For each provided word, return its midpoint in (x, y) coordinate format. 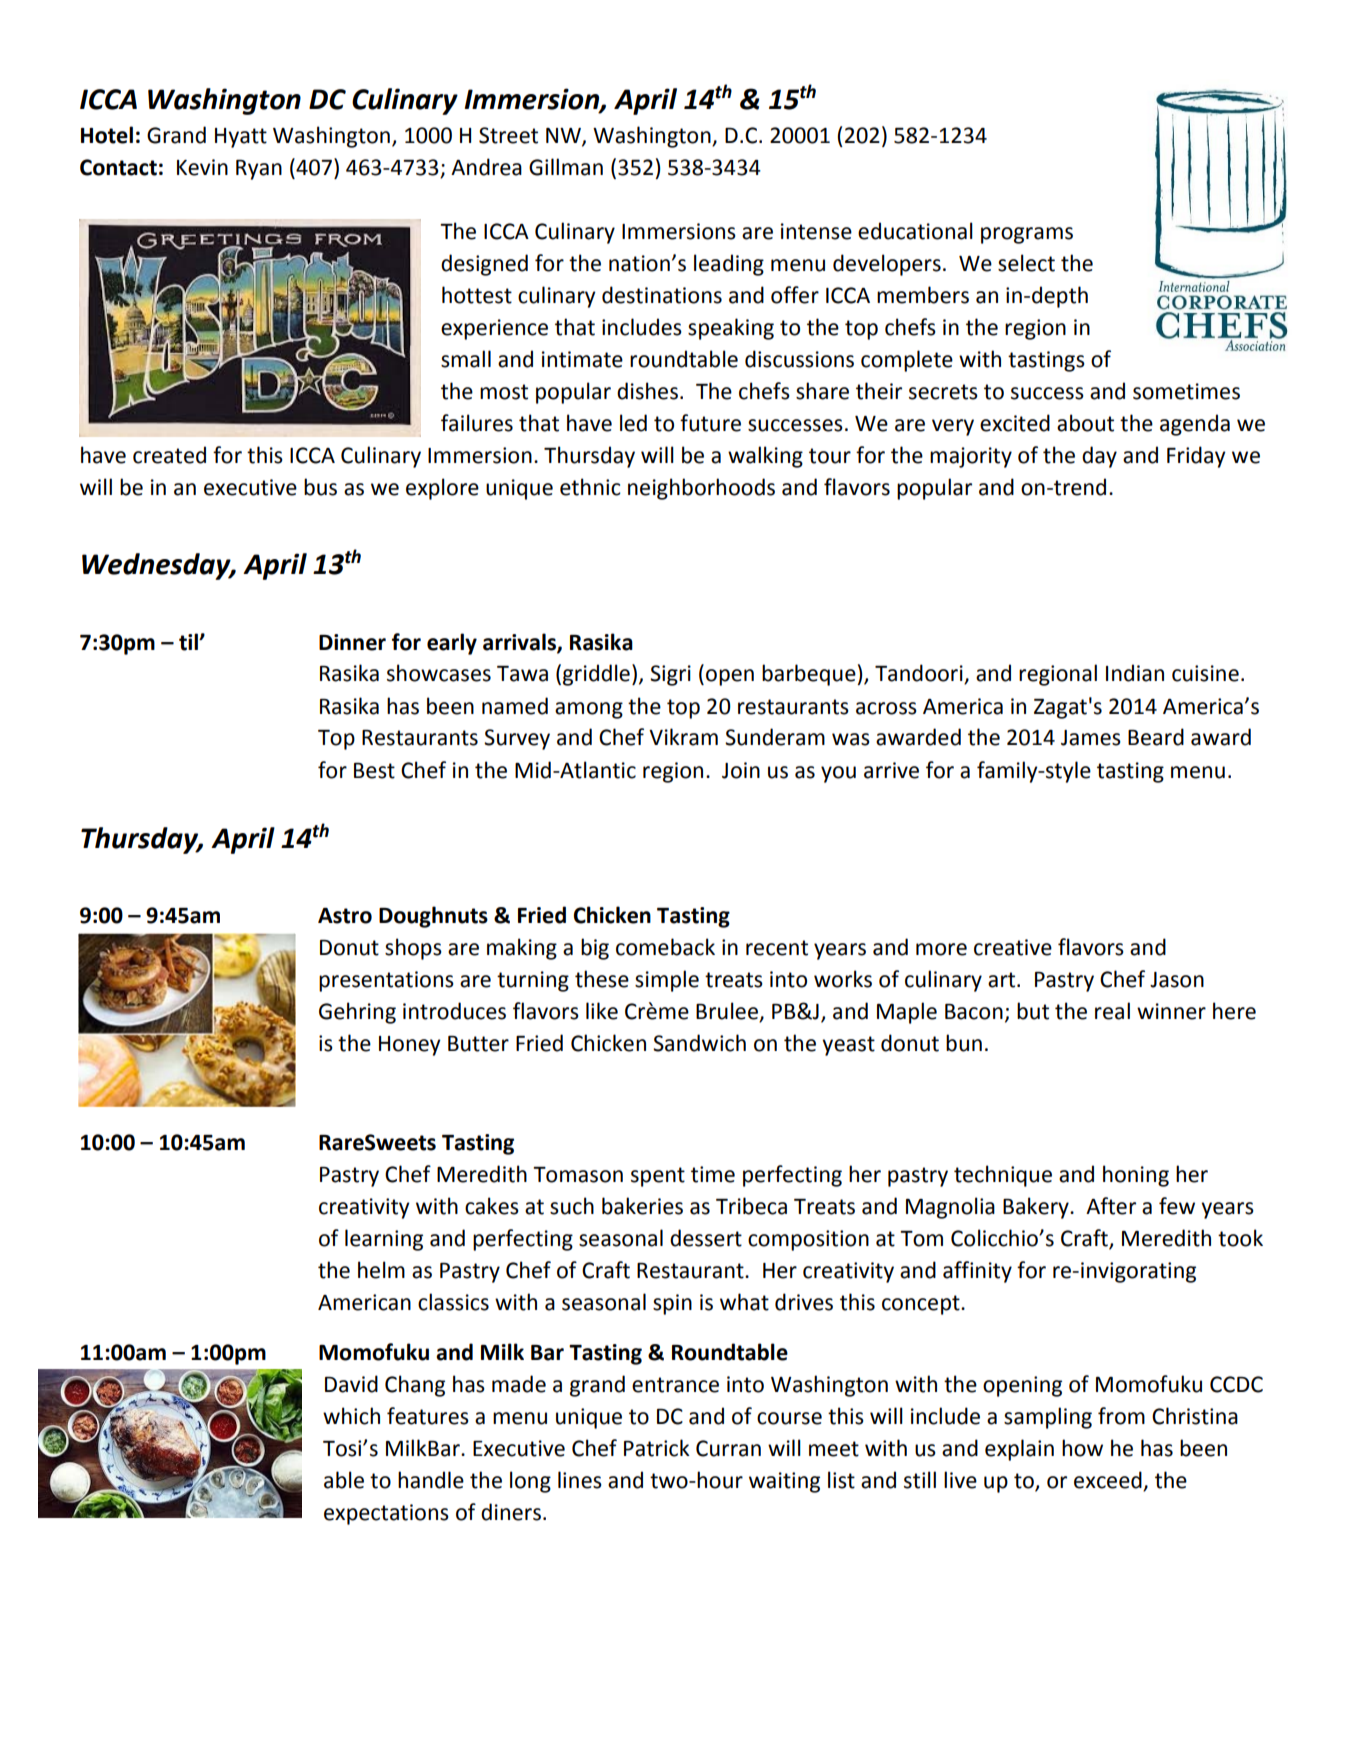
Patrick (657, 1448)
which (351, 1416)
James (1091, 738)
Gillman (566, 167)
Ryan (259, 170)
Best (374, 771)
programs (1027, 235)
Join (741, 770)
